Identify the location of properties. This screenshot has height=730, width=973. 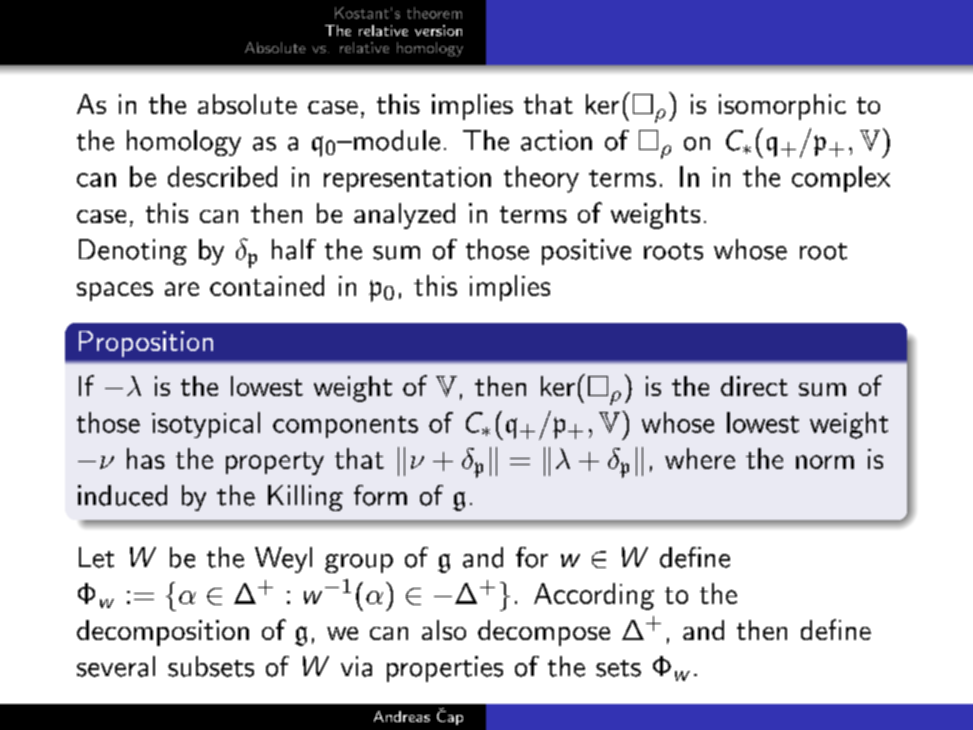
(445, 669).
